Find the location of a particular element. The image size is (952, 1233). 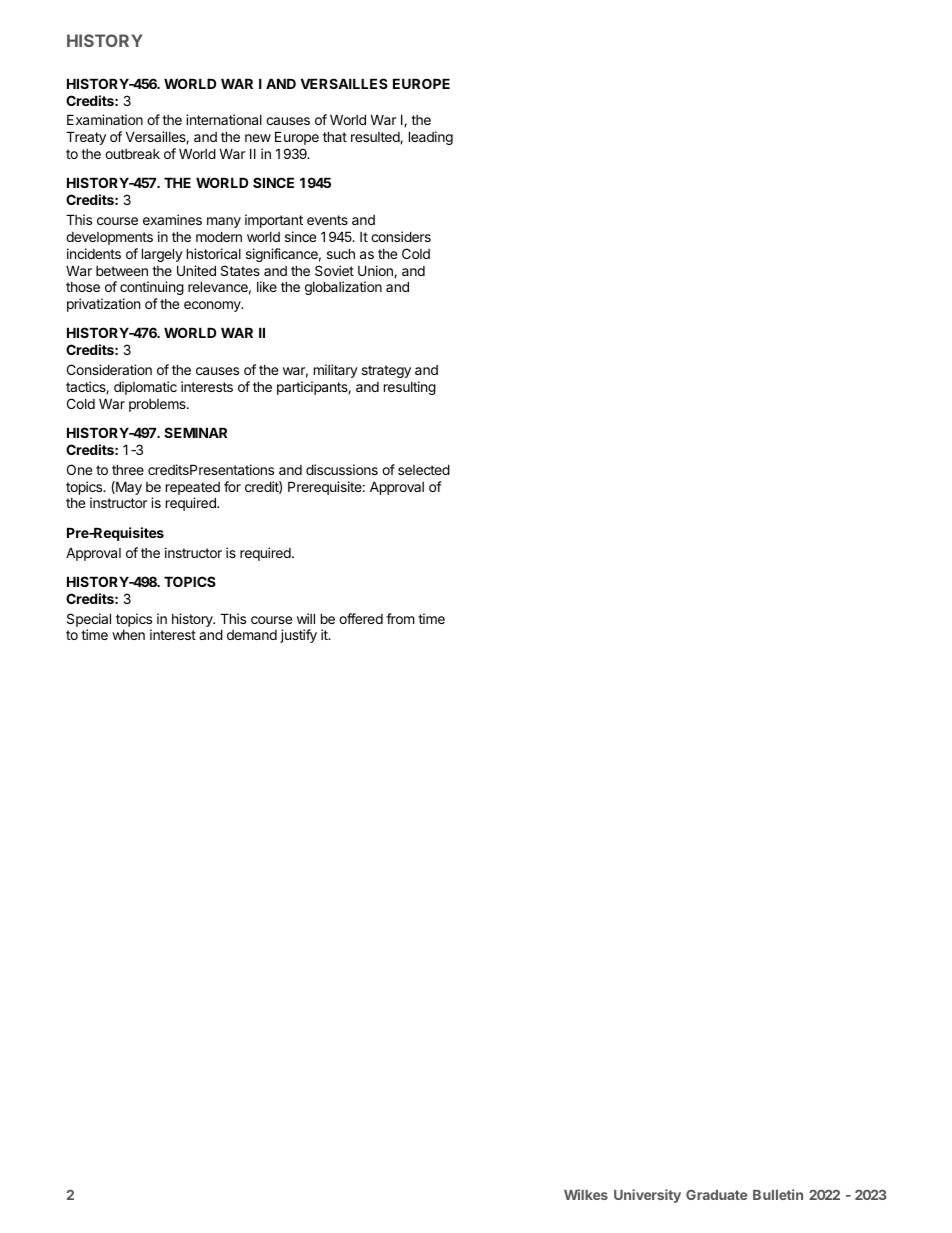

offered is located at coordinates (361, 618).
